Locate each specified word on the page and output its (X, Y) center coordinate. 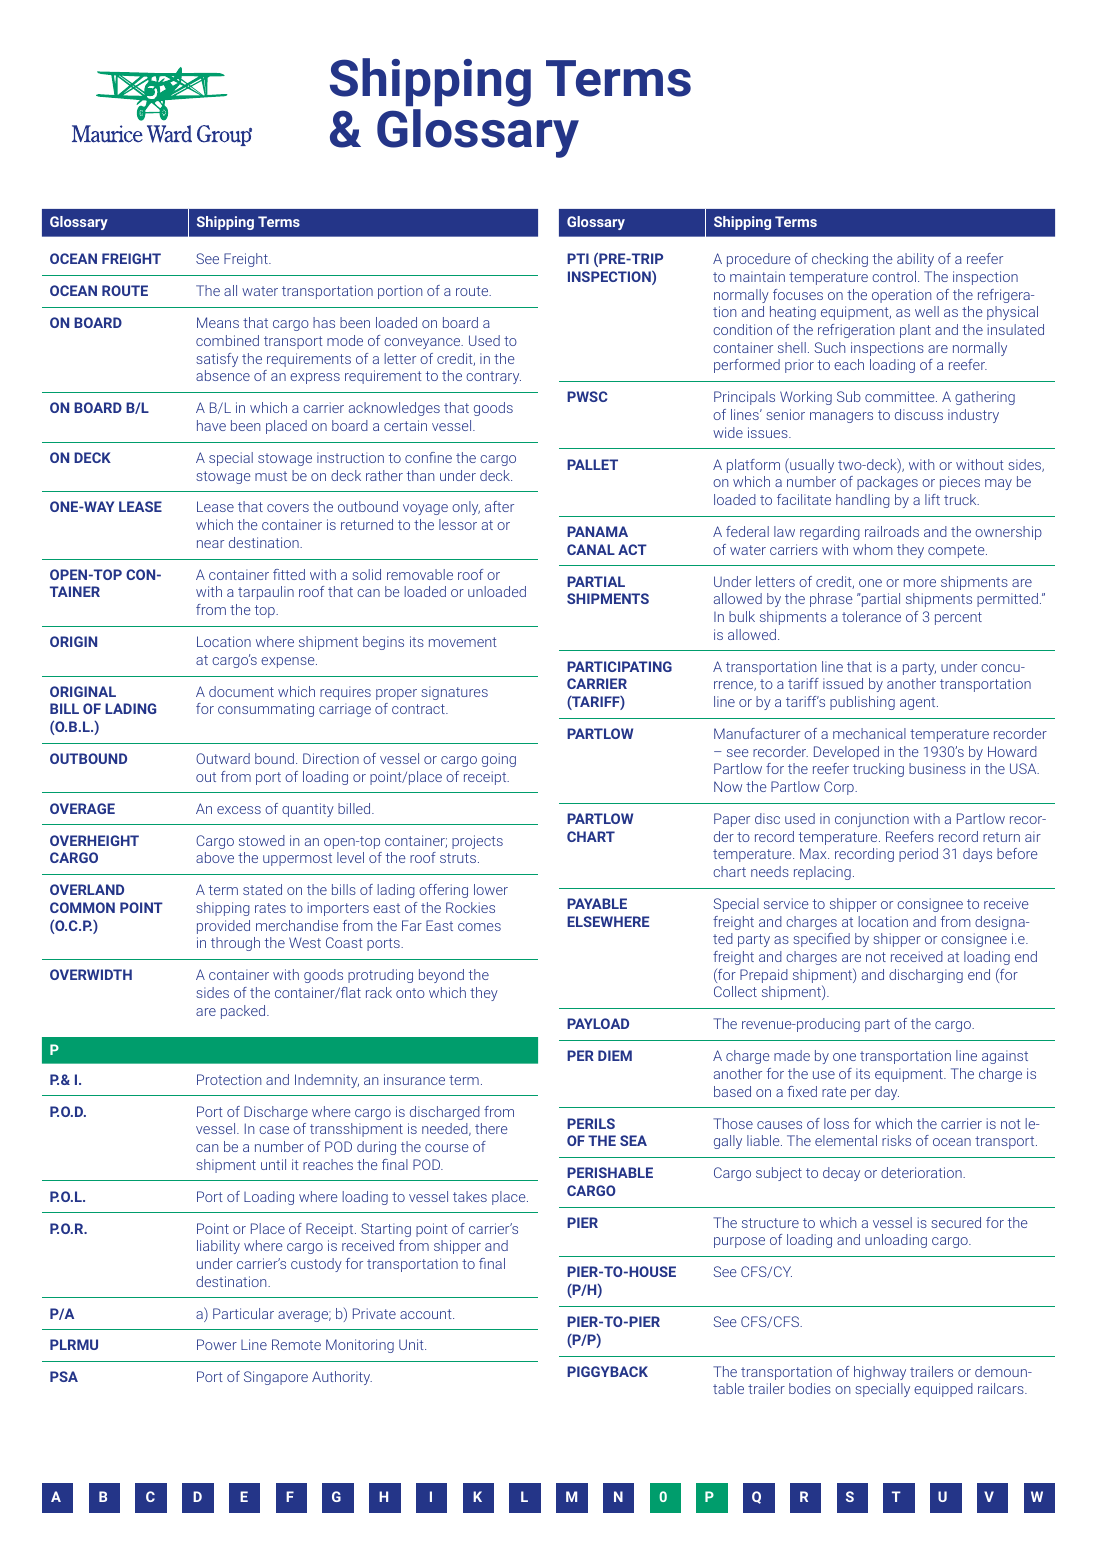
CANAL (591, 549)
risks (896, 1140)
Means (218, 322)
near (210, 544)
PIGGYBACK (607, 1371)
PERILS (591, 1123)
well (927, 311)
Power (217, 1344)
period (918, 855)
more (920, 583)
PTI (578, 258)
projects (477, 842)
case (274, 1130)
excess (239, 810)
